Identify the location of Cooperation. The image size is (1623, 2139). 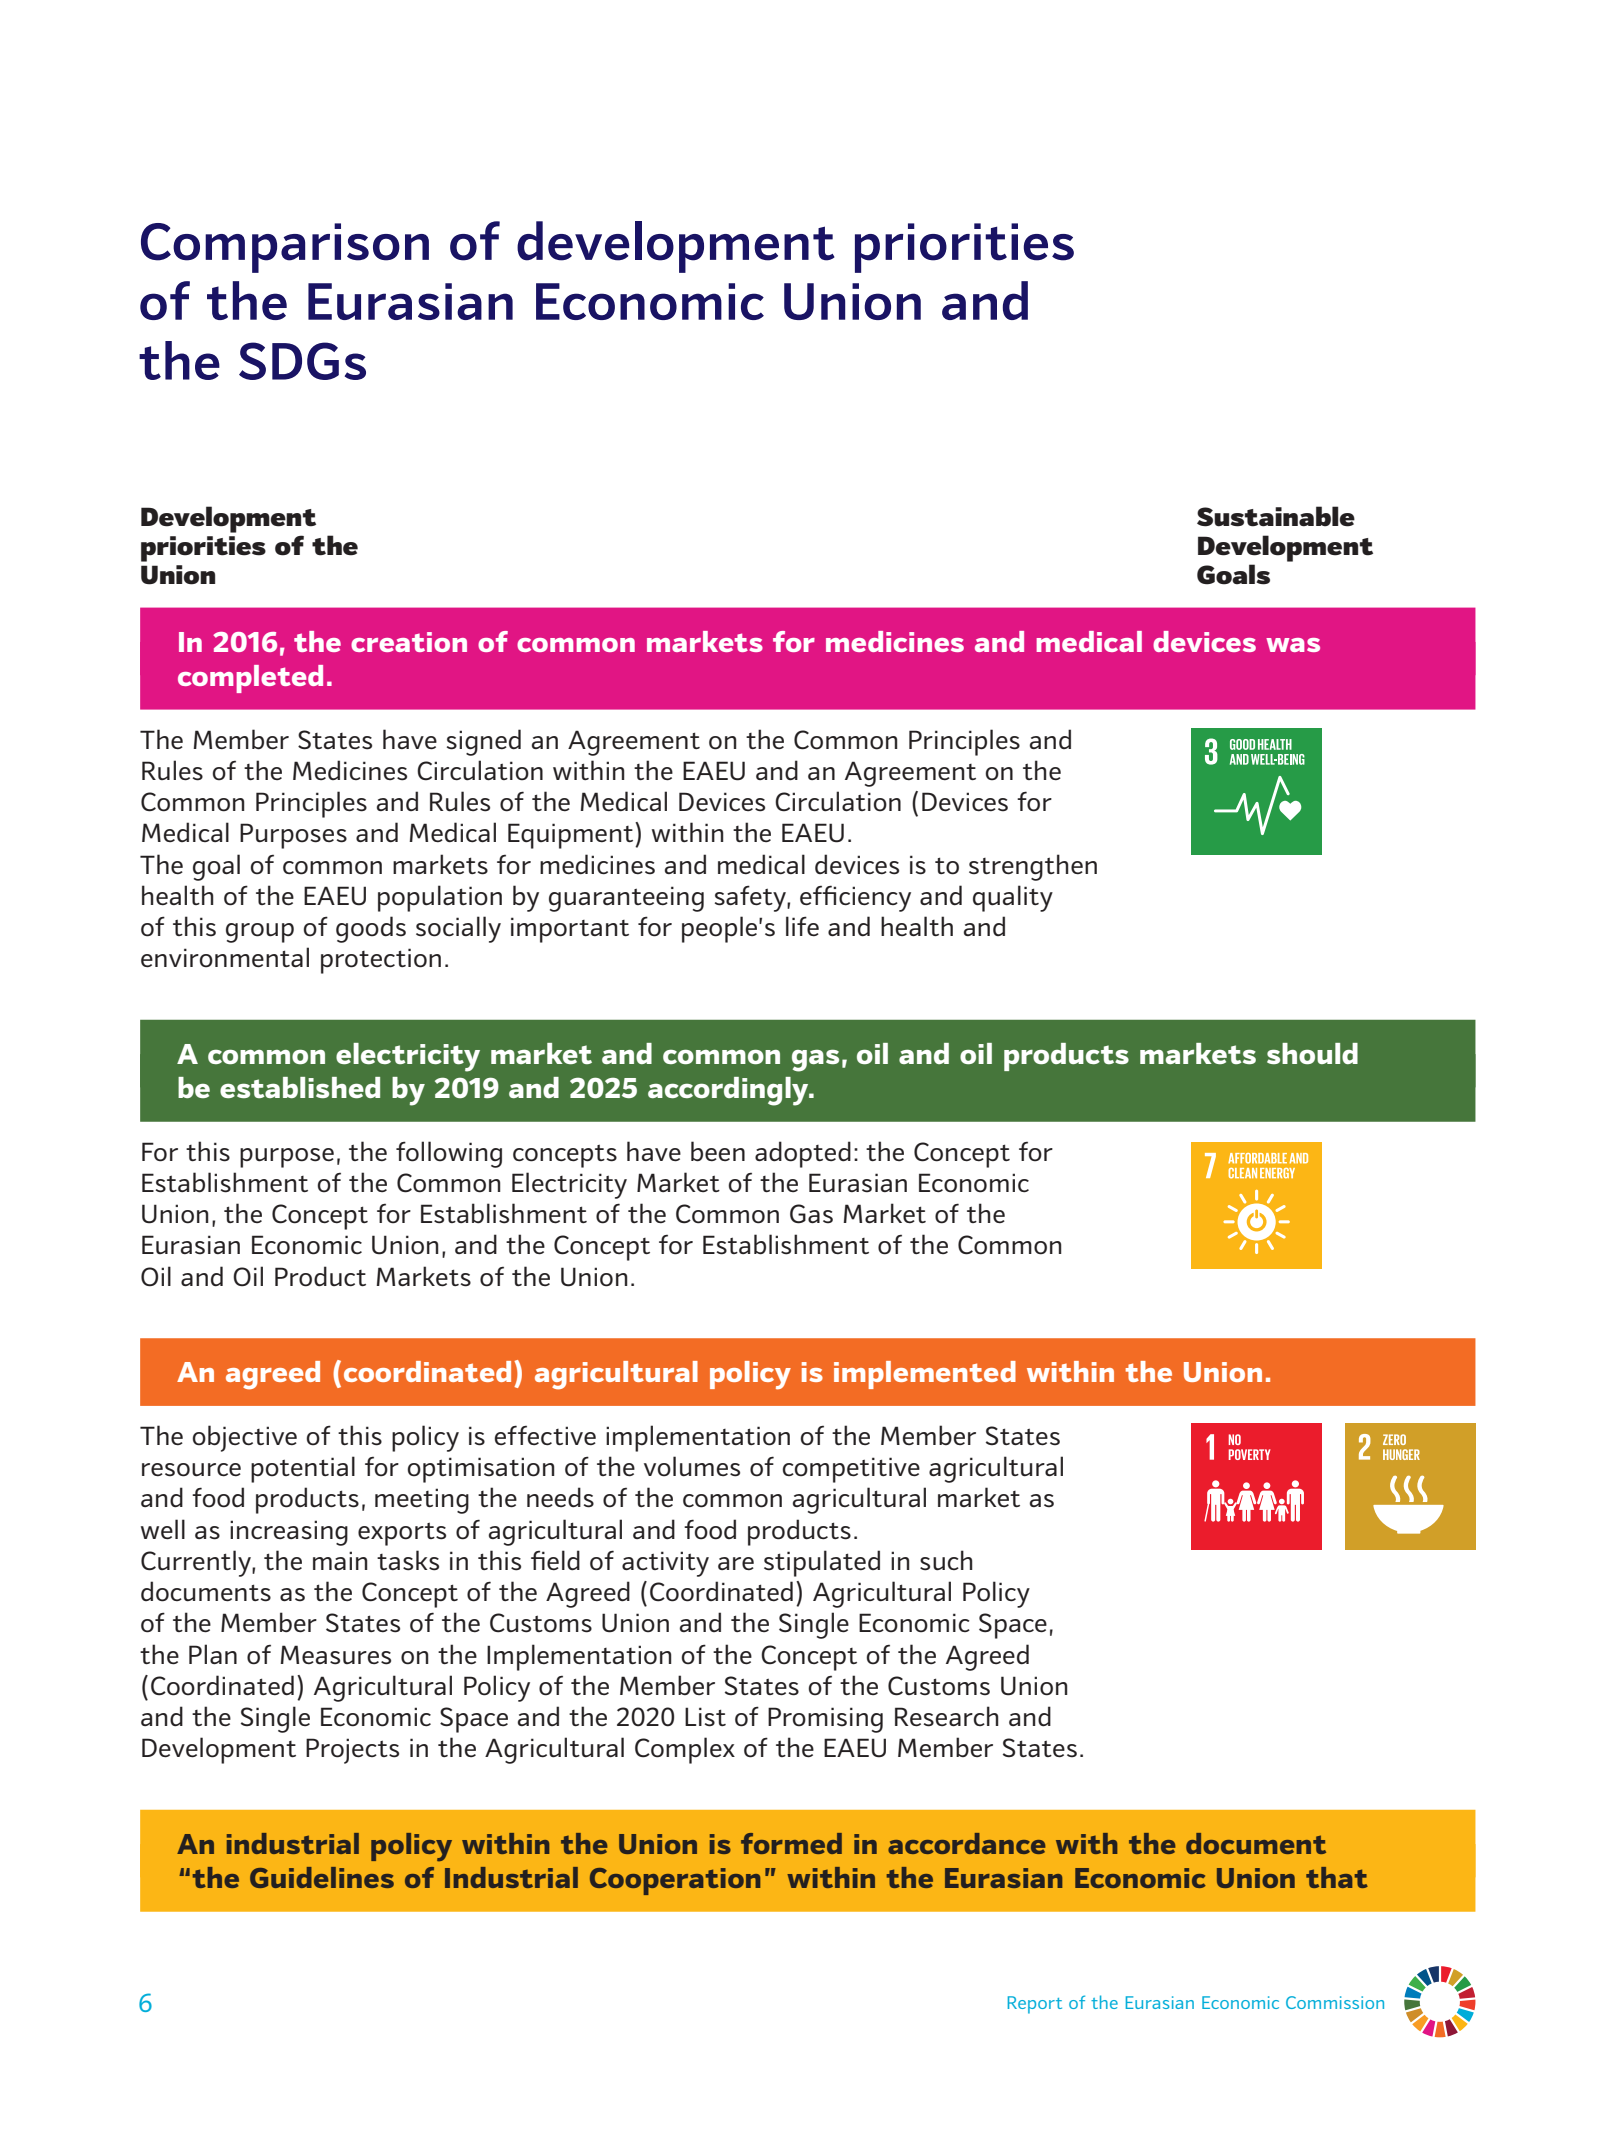
(675, 1881).
